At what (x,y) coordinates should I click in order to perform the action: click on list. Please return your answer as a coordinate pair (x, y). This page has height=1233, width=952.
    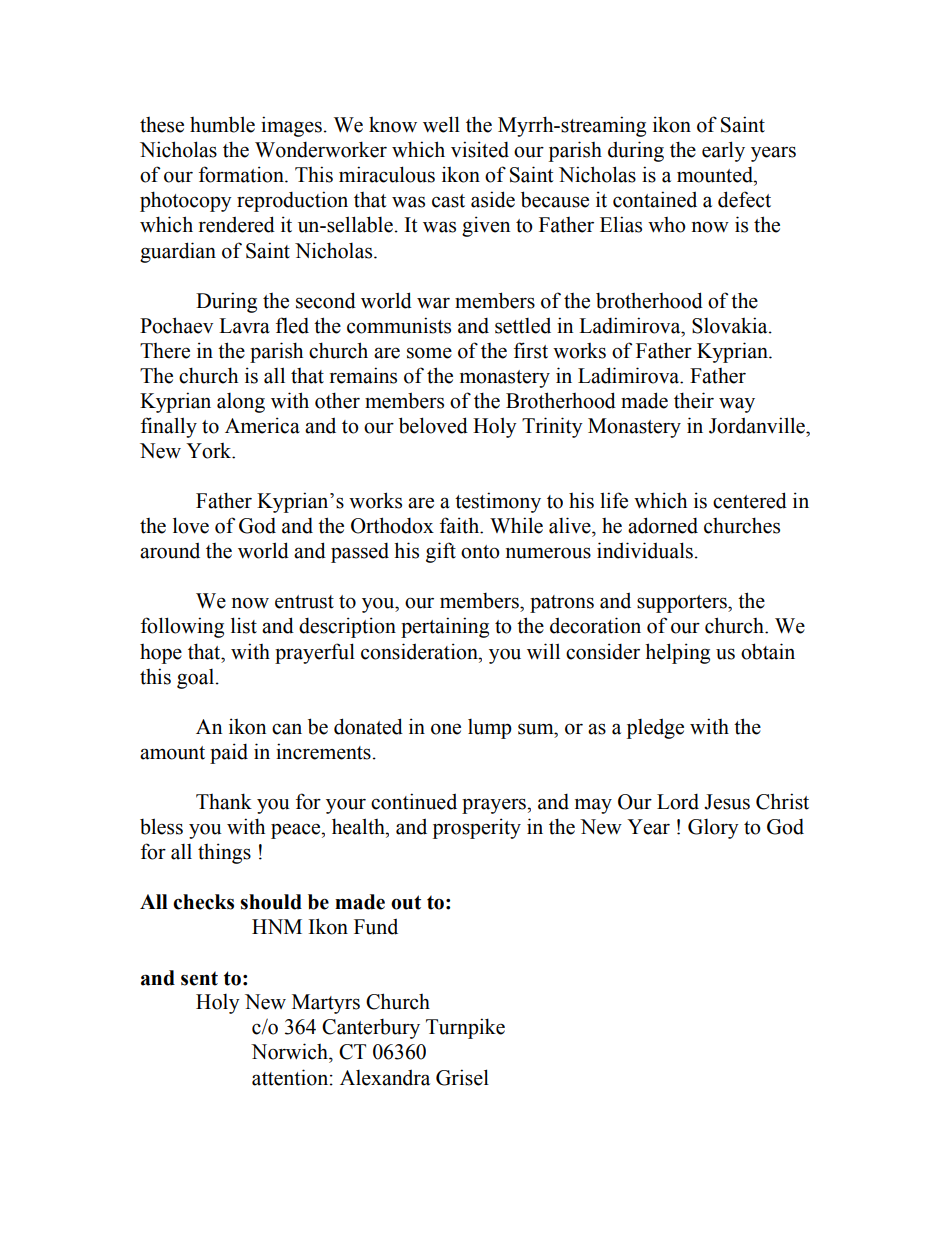
    Looking at the image, I should click on (244, 625).
